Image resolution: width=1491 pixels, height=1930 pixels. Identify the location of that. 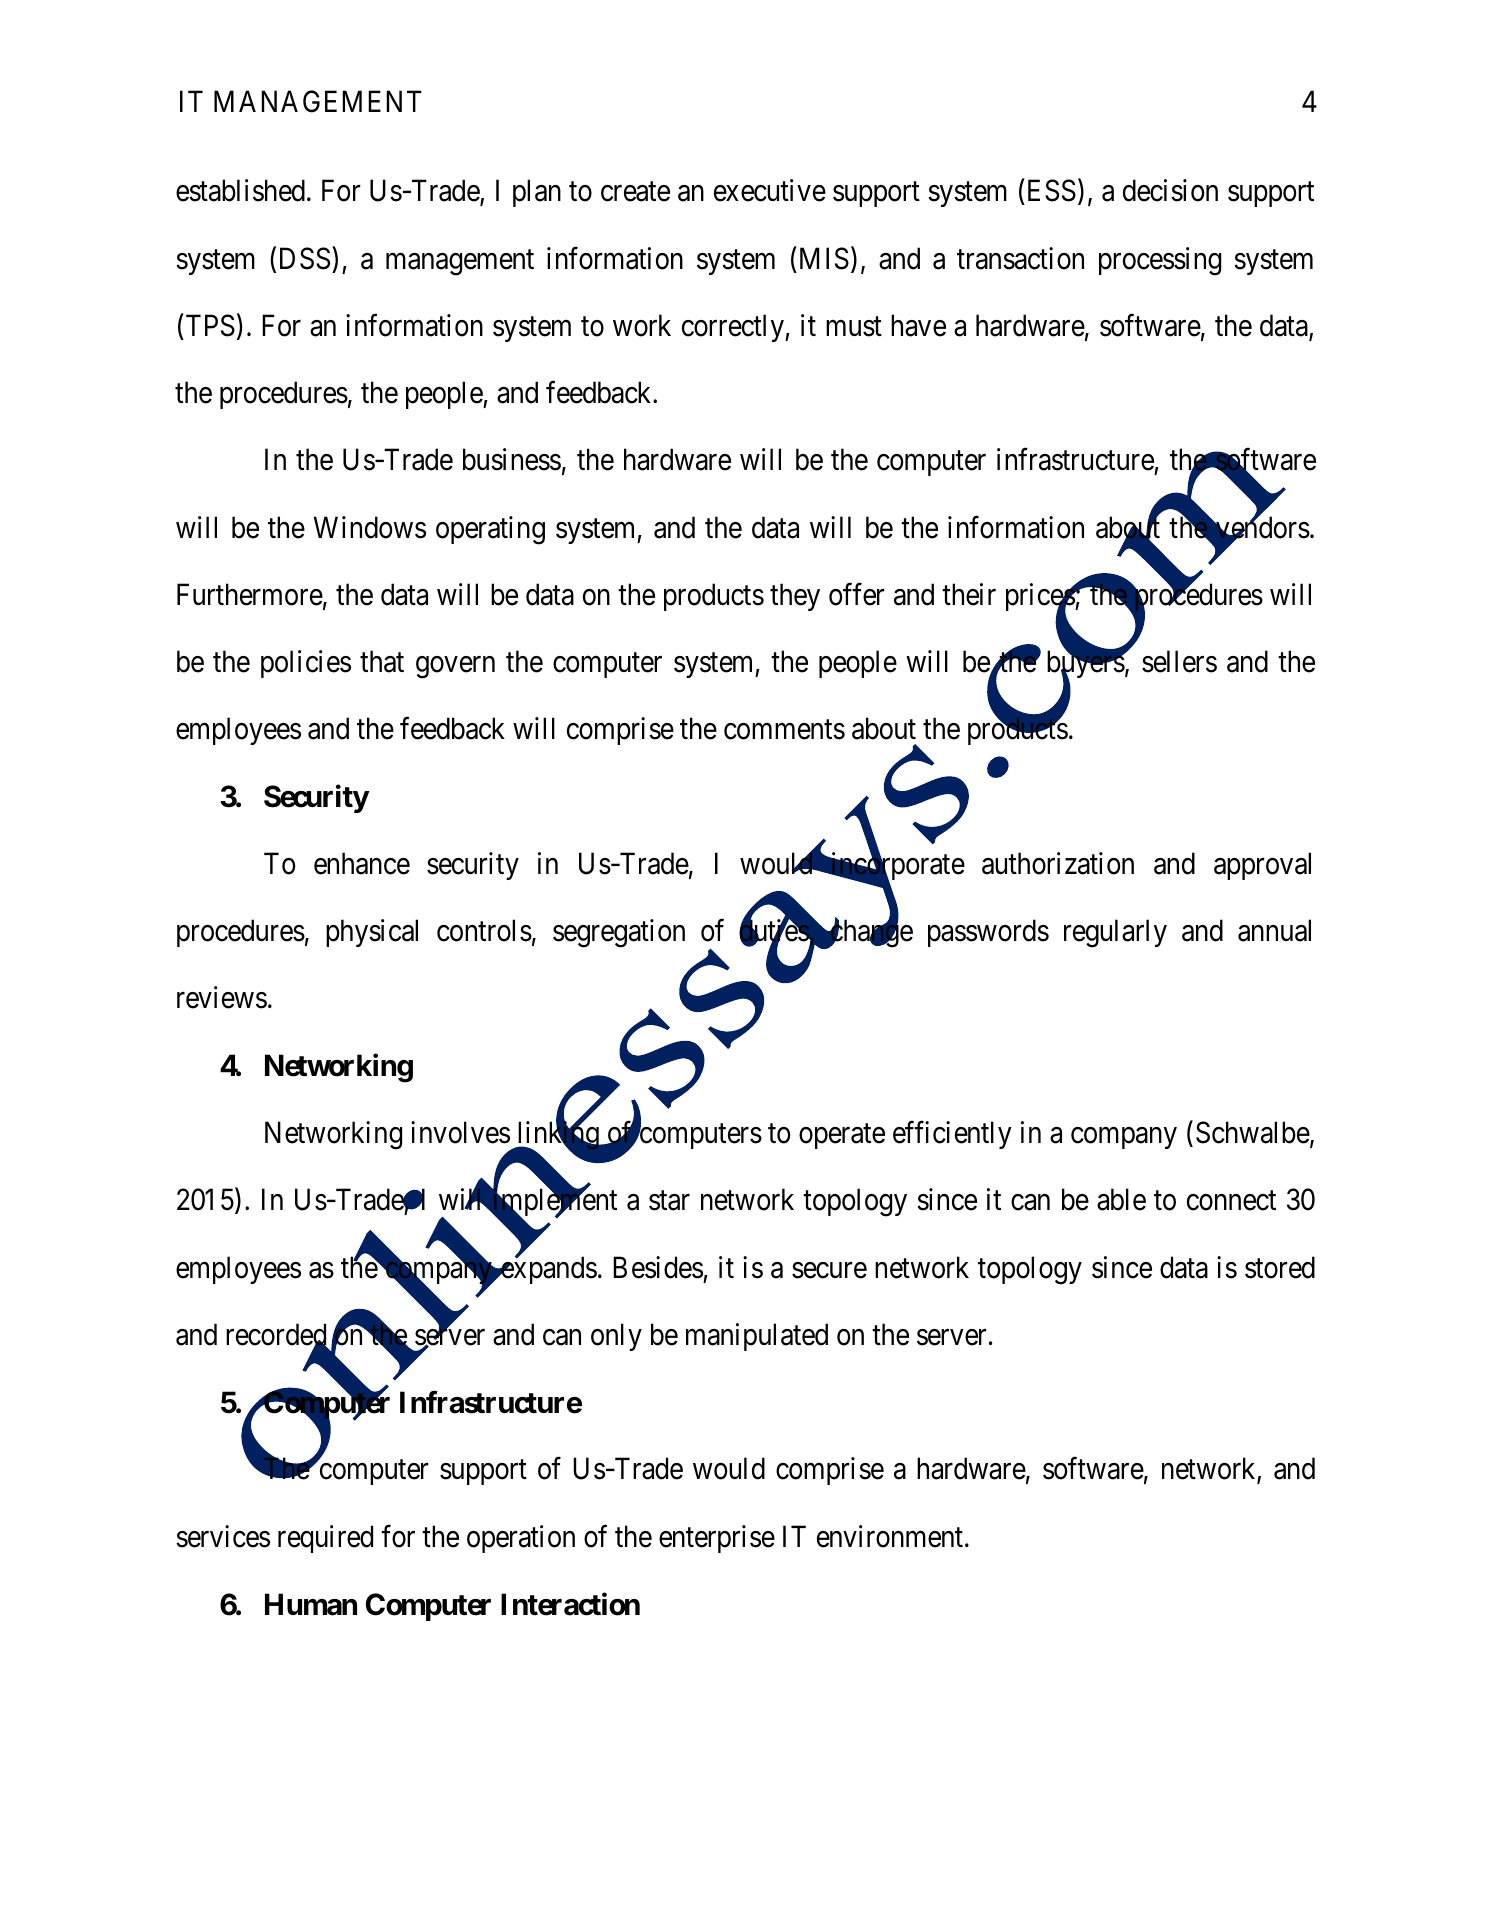
(382, 661).
